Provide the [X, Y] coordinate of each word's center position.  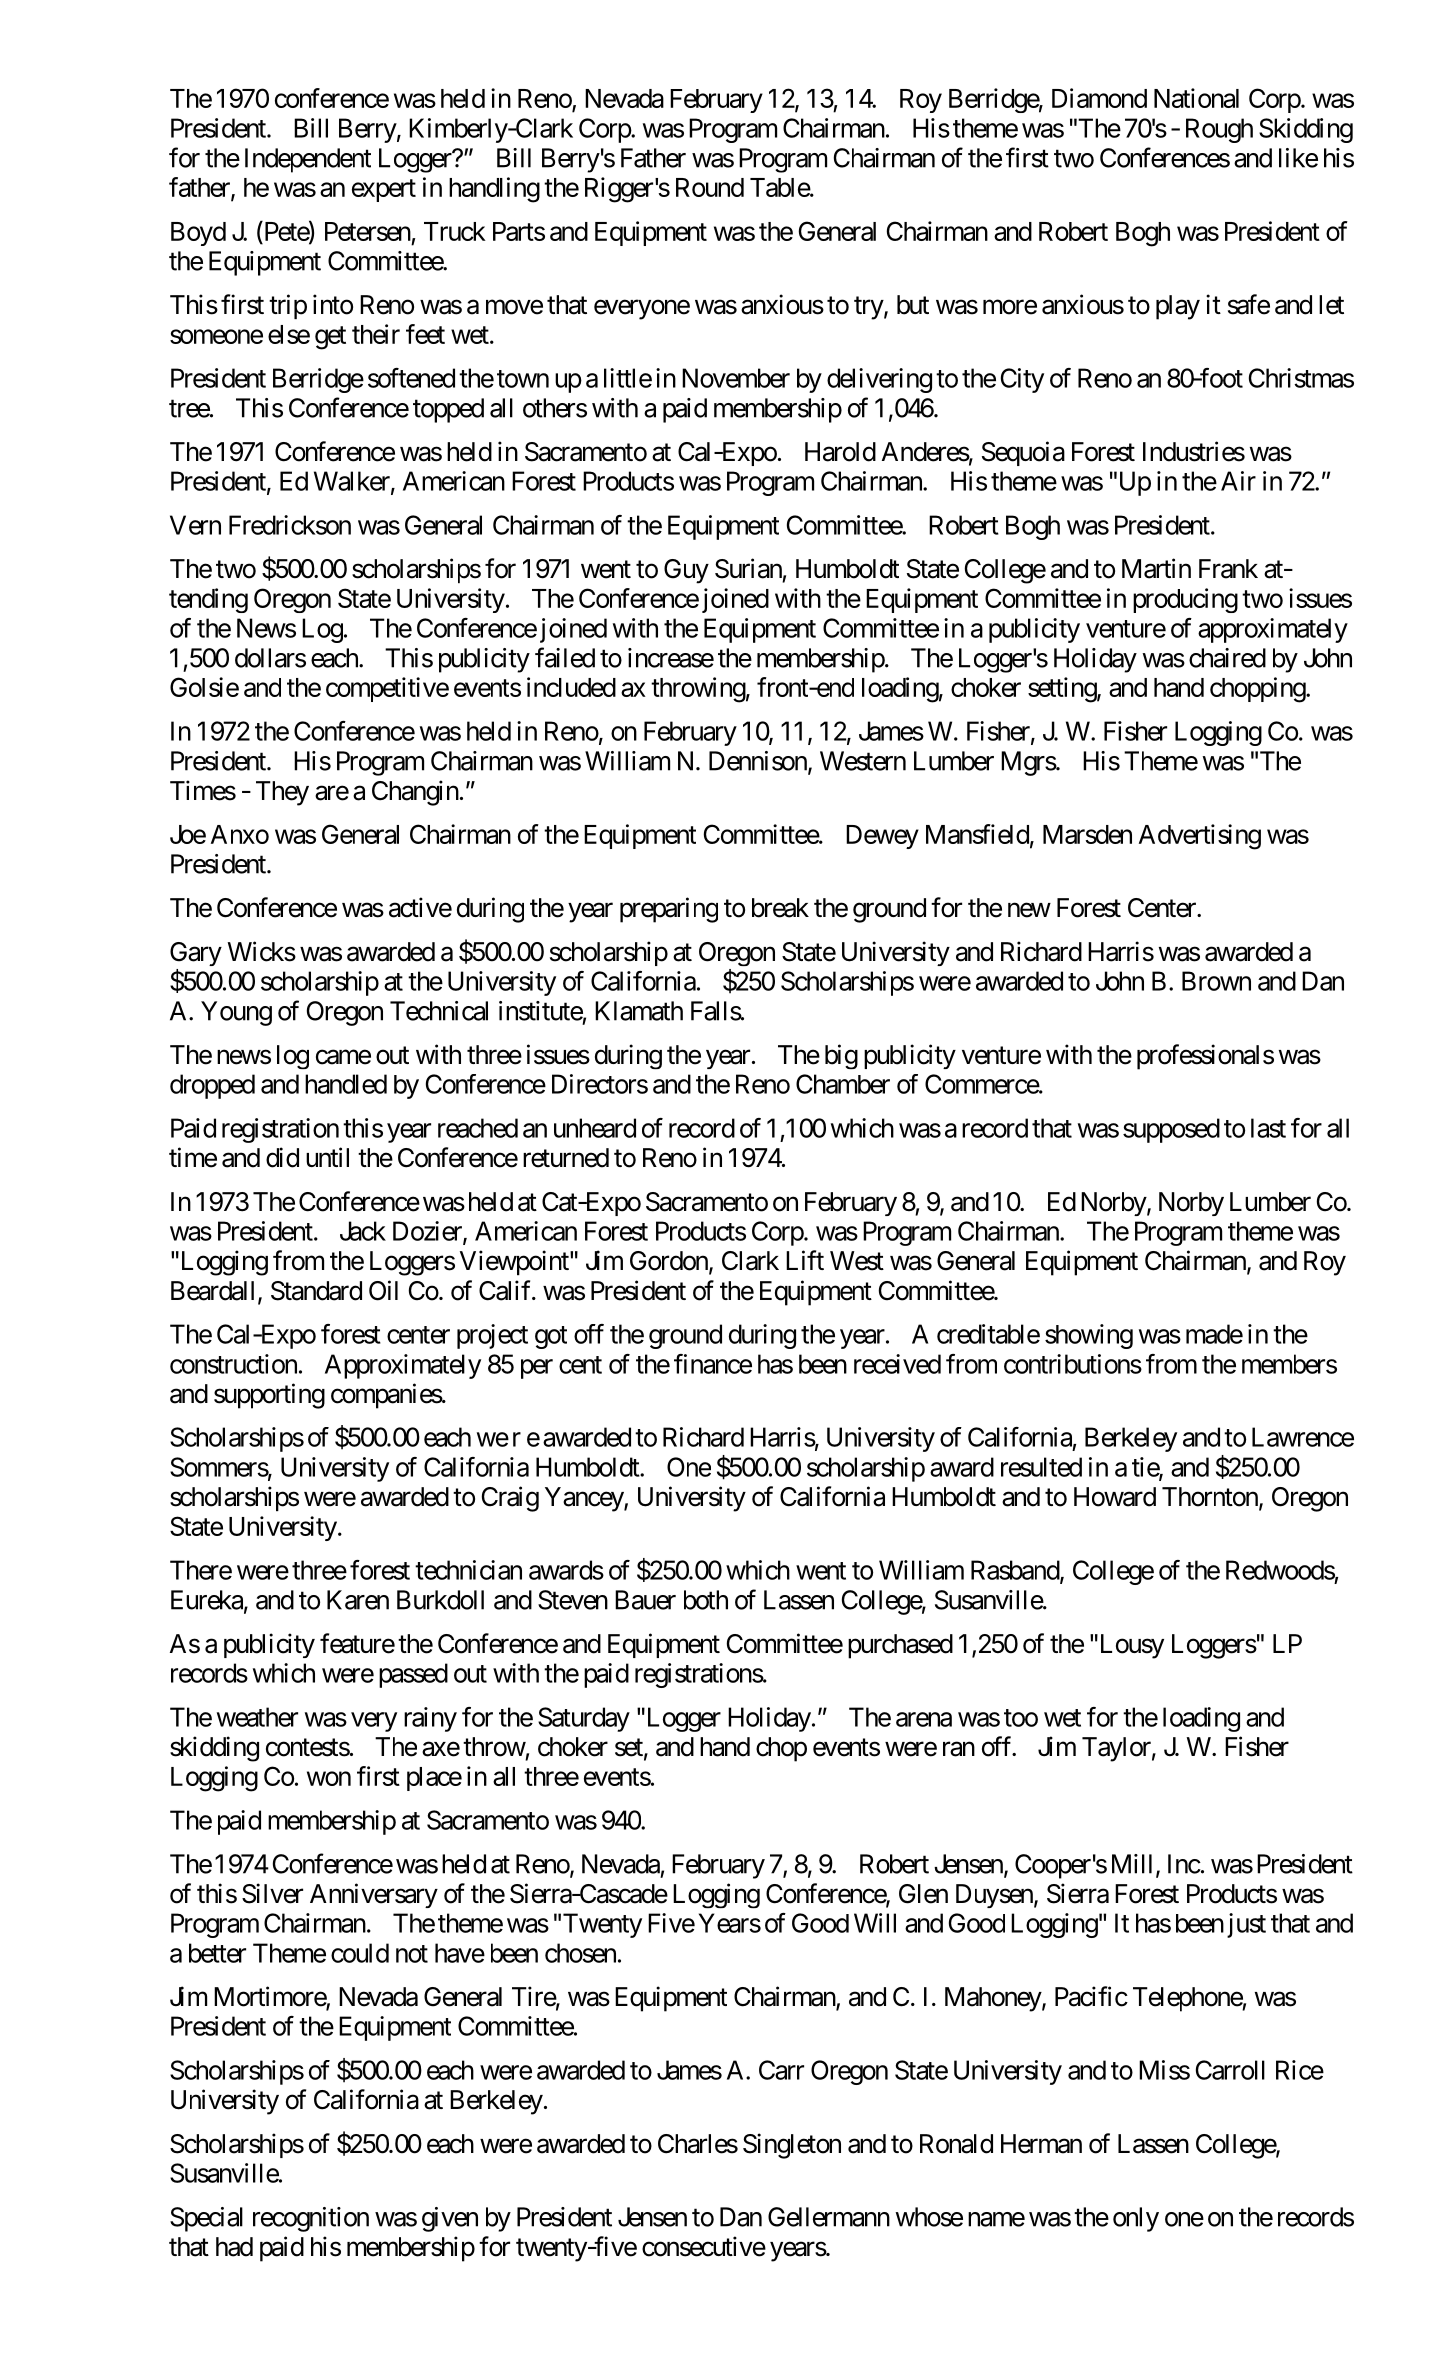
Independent [308, 160]
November [736, 378]
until [327, 1157]
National [1196, 98]
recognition [311, 2219]
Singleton [792, 2146]
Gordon [670, 1262]
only [1136, 2219]
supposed [1171, 1130]
